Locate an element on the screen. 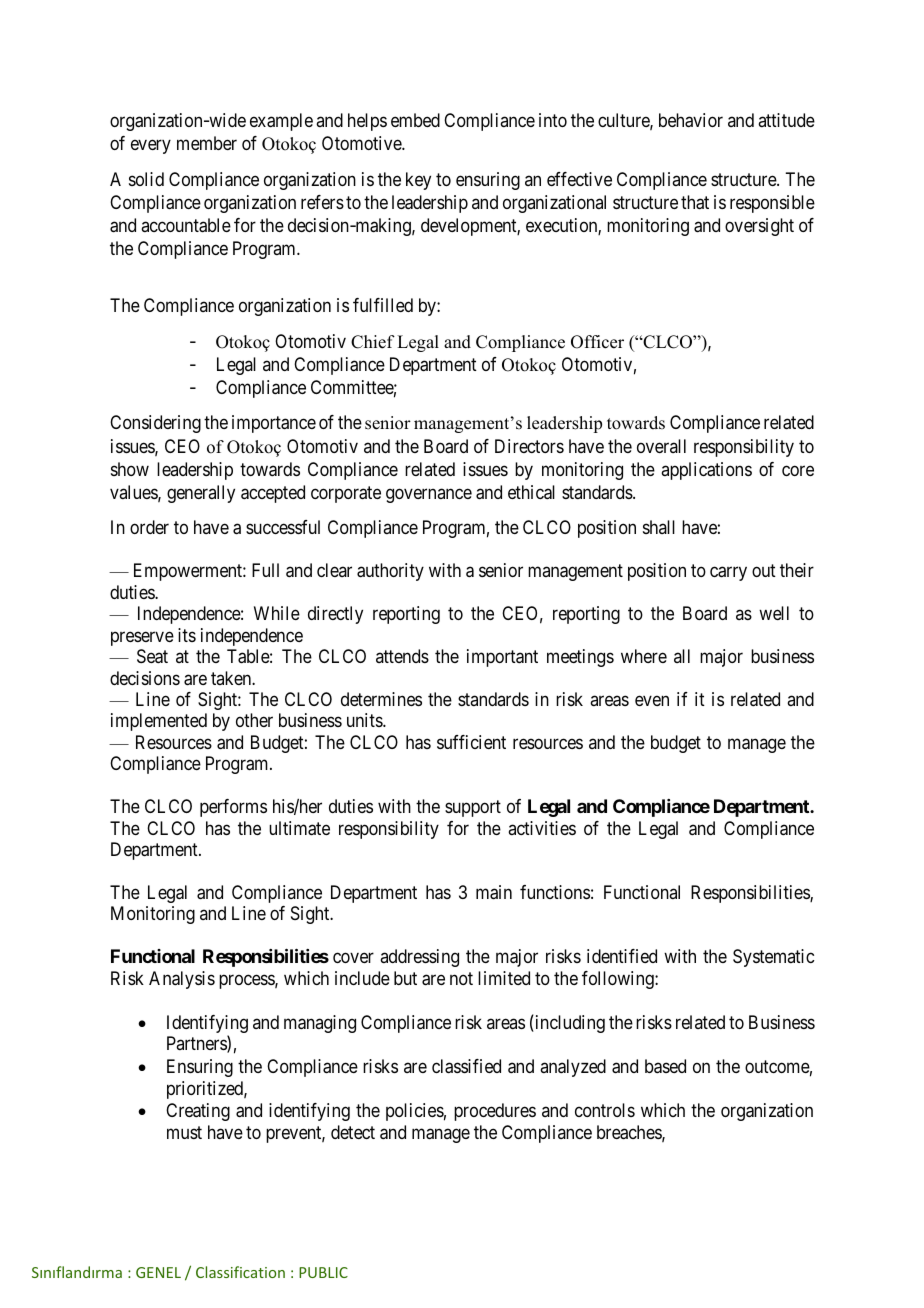 This screenshot has width=924, height=1308. Systematic is located at coordinates (773, 958).
